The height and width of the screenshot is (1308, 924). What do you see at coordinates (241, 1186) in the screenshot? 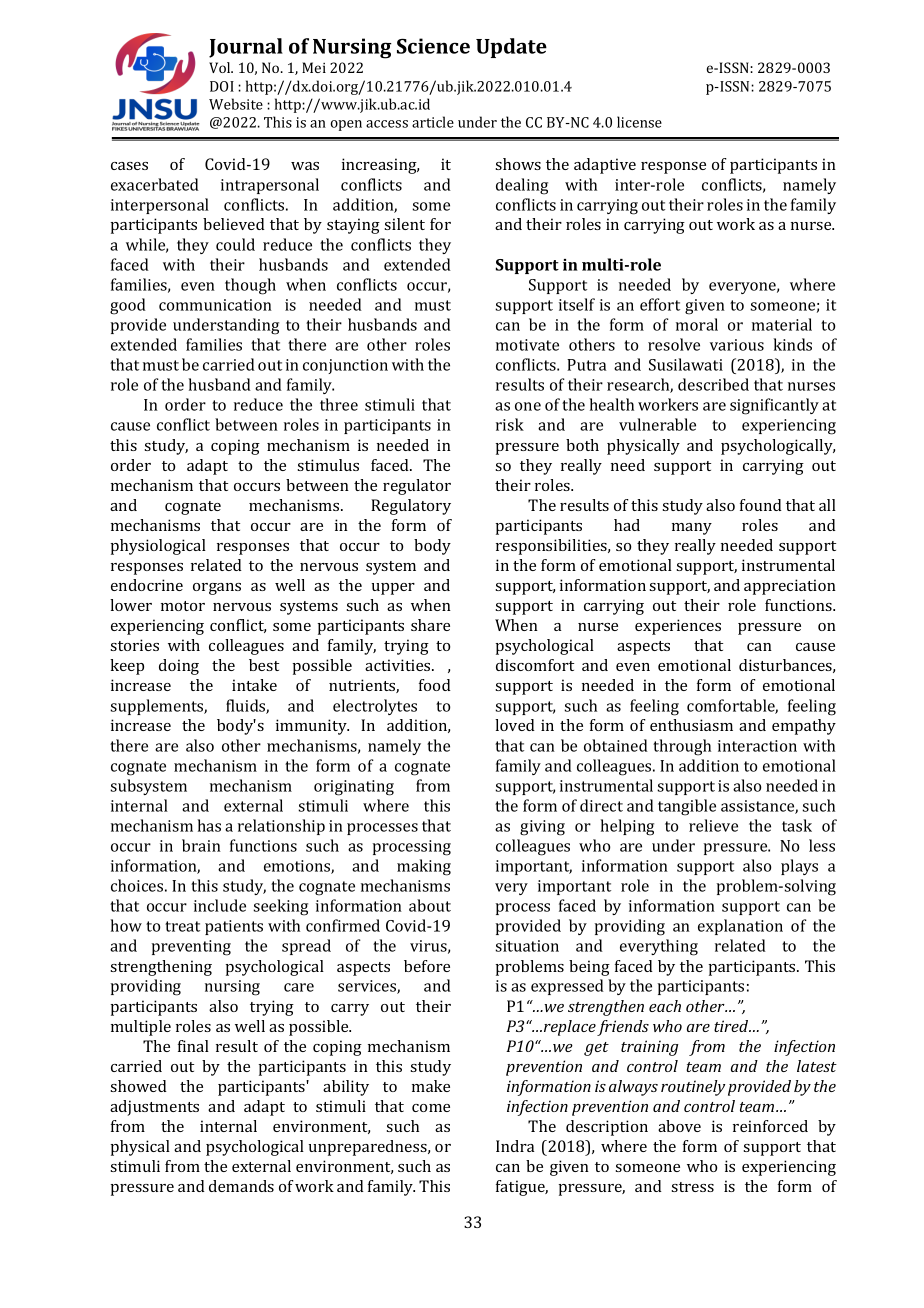
I see `demands` at bounding box center [241, 1186].
